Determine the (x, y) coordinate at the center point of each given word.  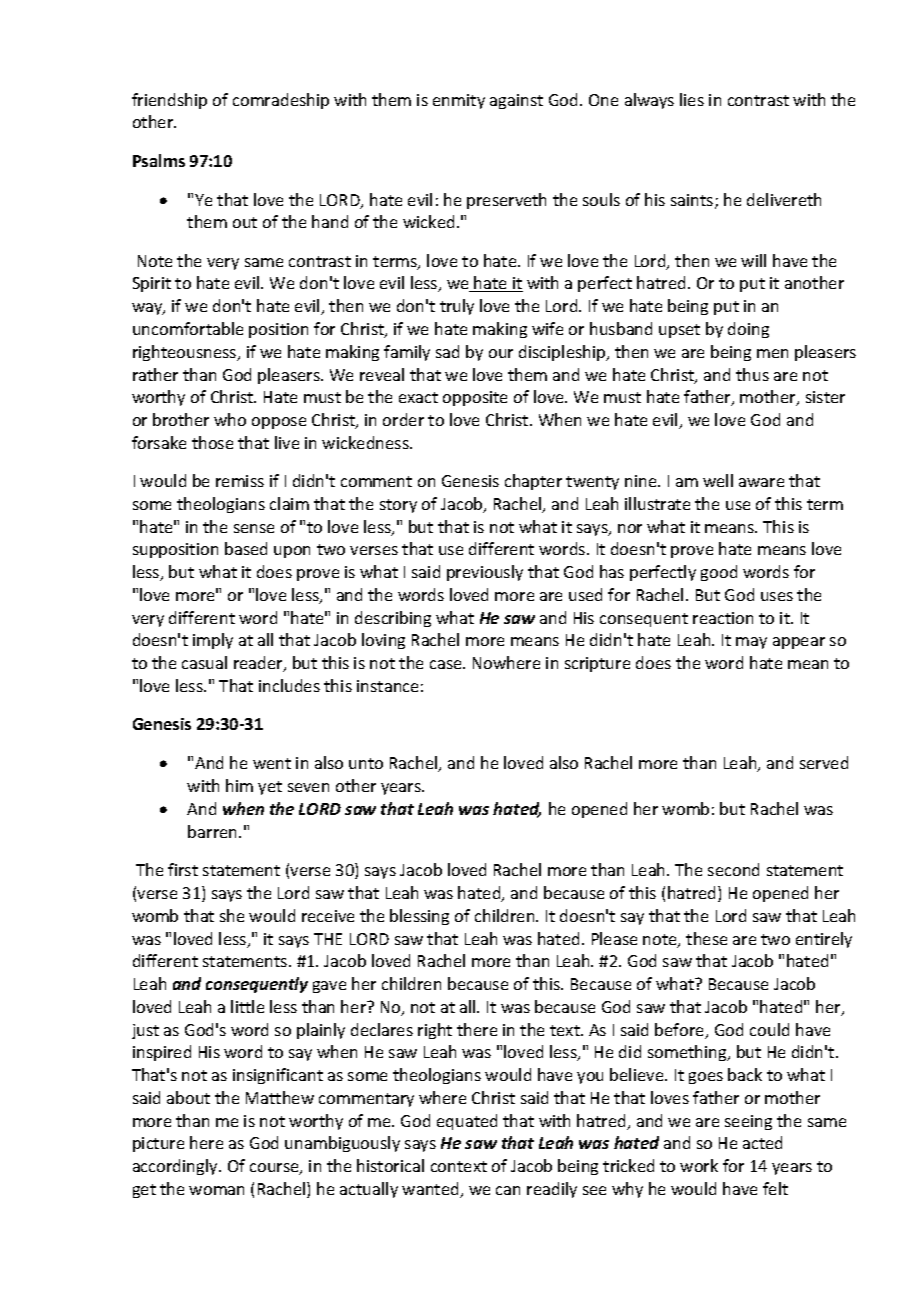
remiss (240, 481)
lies (692, 99)
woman (216, 1190)
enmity (459, 101)
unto (366, 763)
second (733, 869)
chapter (533, 482)
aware (761, 482)
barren (214, 831)
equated (467, 1122)
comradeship (281, 101)
